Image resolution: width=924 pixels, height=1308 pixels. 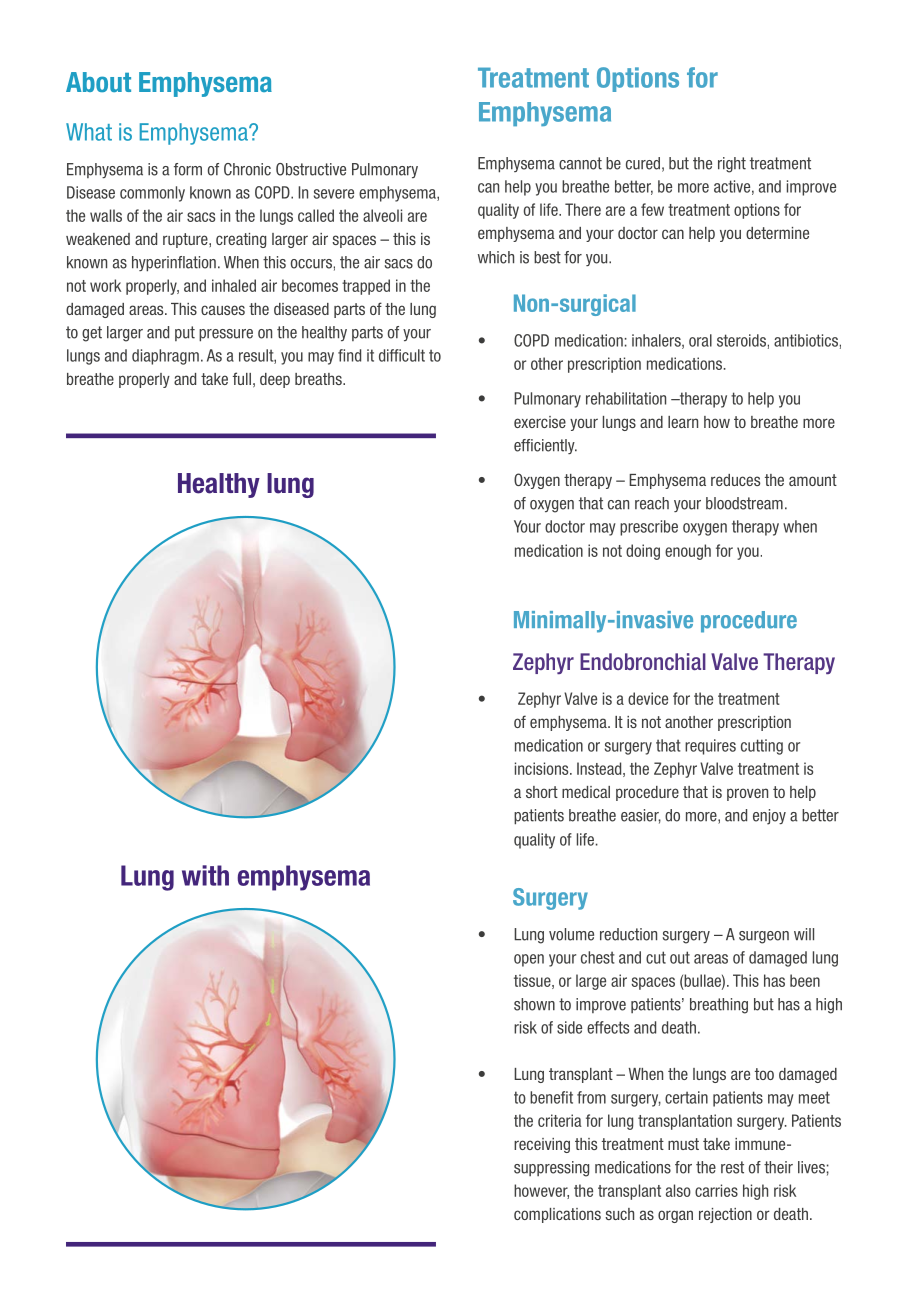 I want to click on device, so click(x=648, y=698).
